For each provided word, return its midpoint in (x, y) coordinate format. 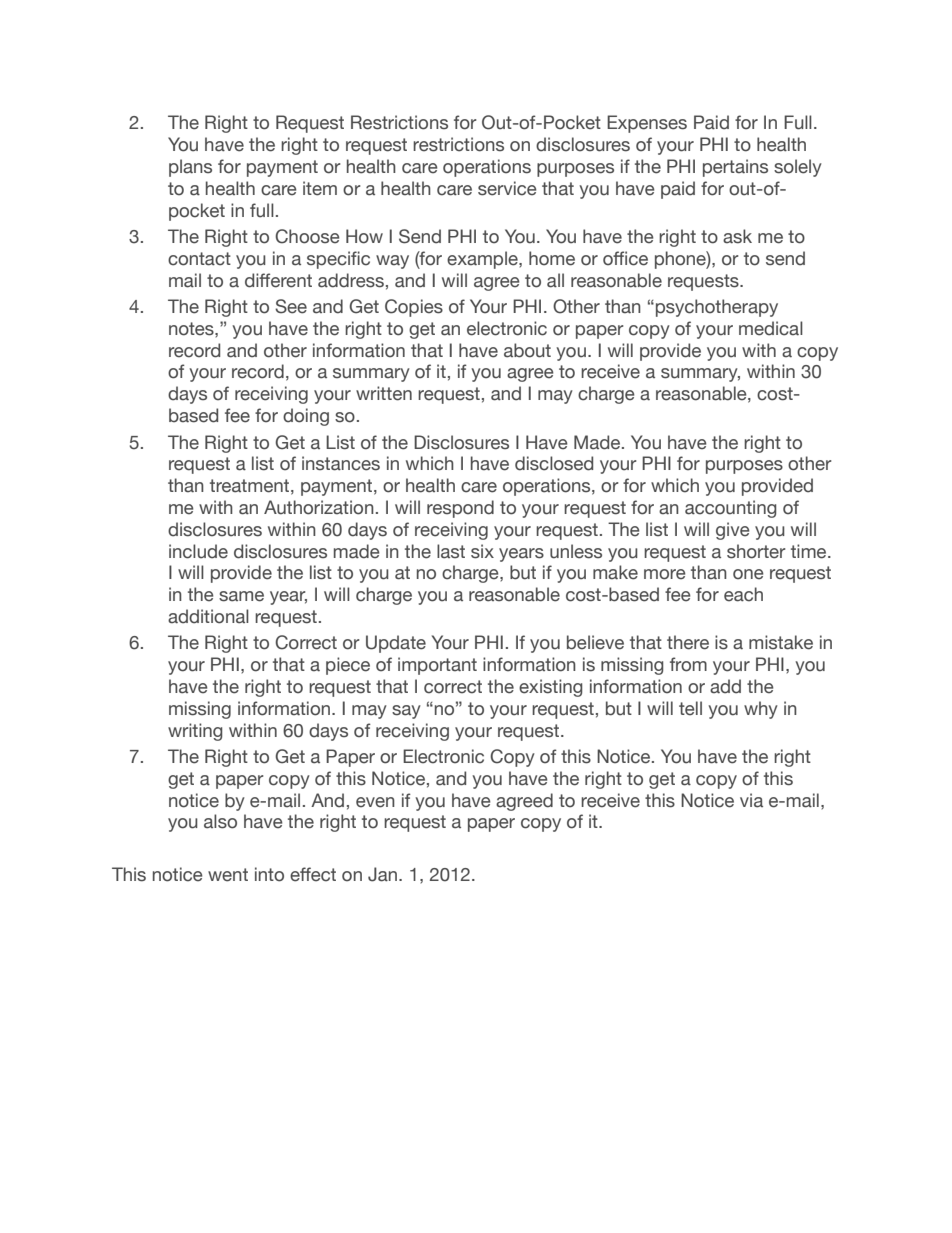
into (269, 874)
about (527, 350)
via (751, 800)
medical (771, 328)
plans (190, 168)
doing (306, 417)
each (743, 594)
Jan (384, 874)
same (241, 596)
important (437, 666)
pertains (735, 168)
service (507, 188)
